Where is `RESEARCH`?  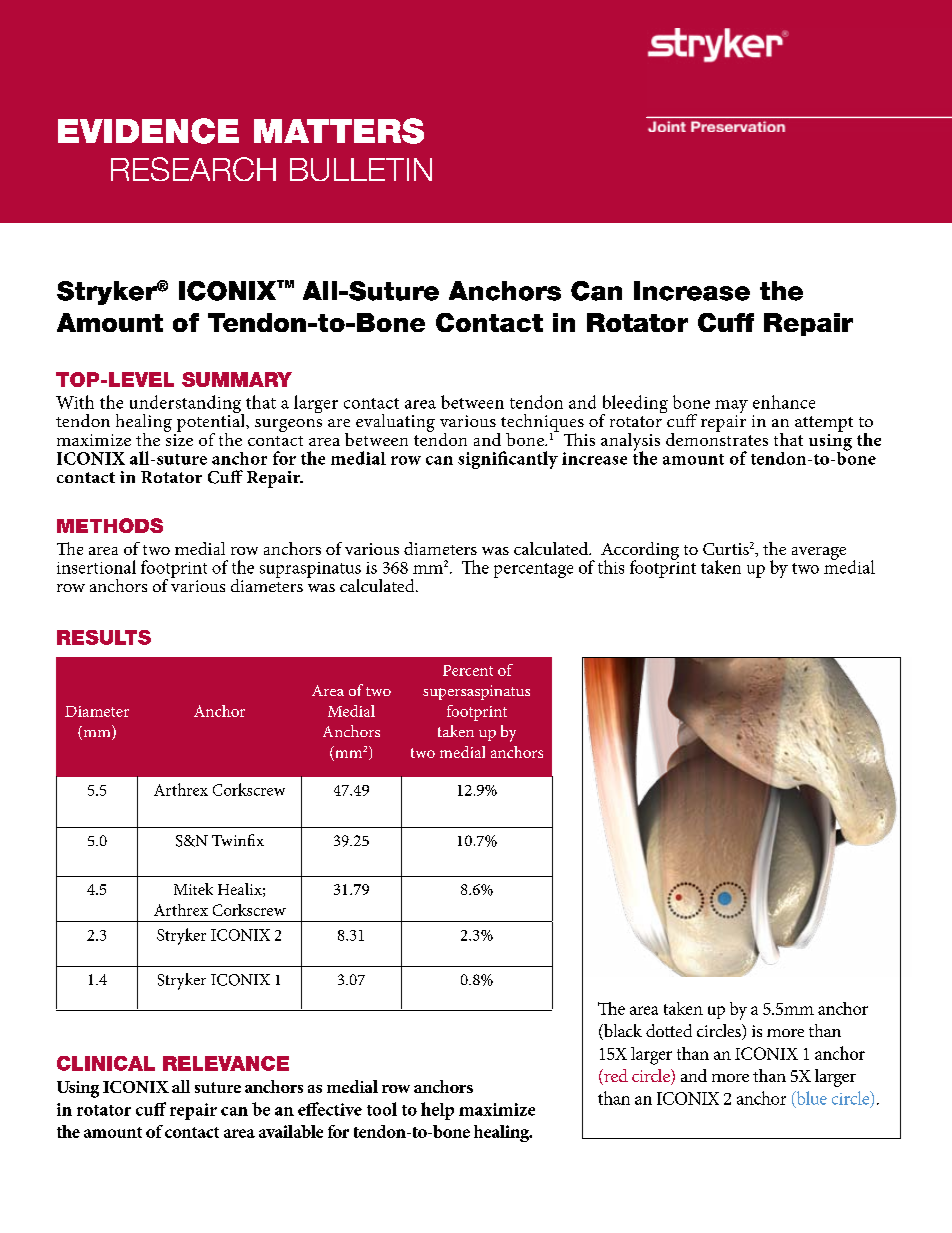
RESEARCH is located at coordinates (193, 169).
